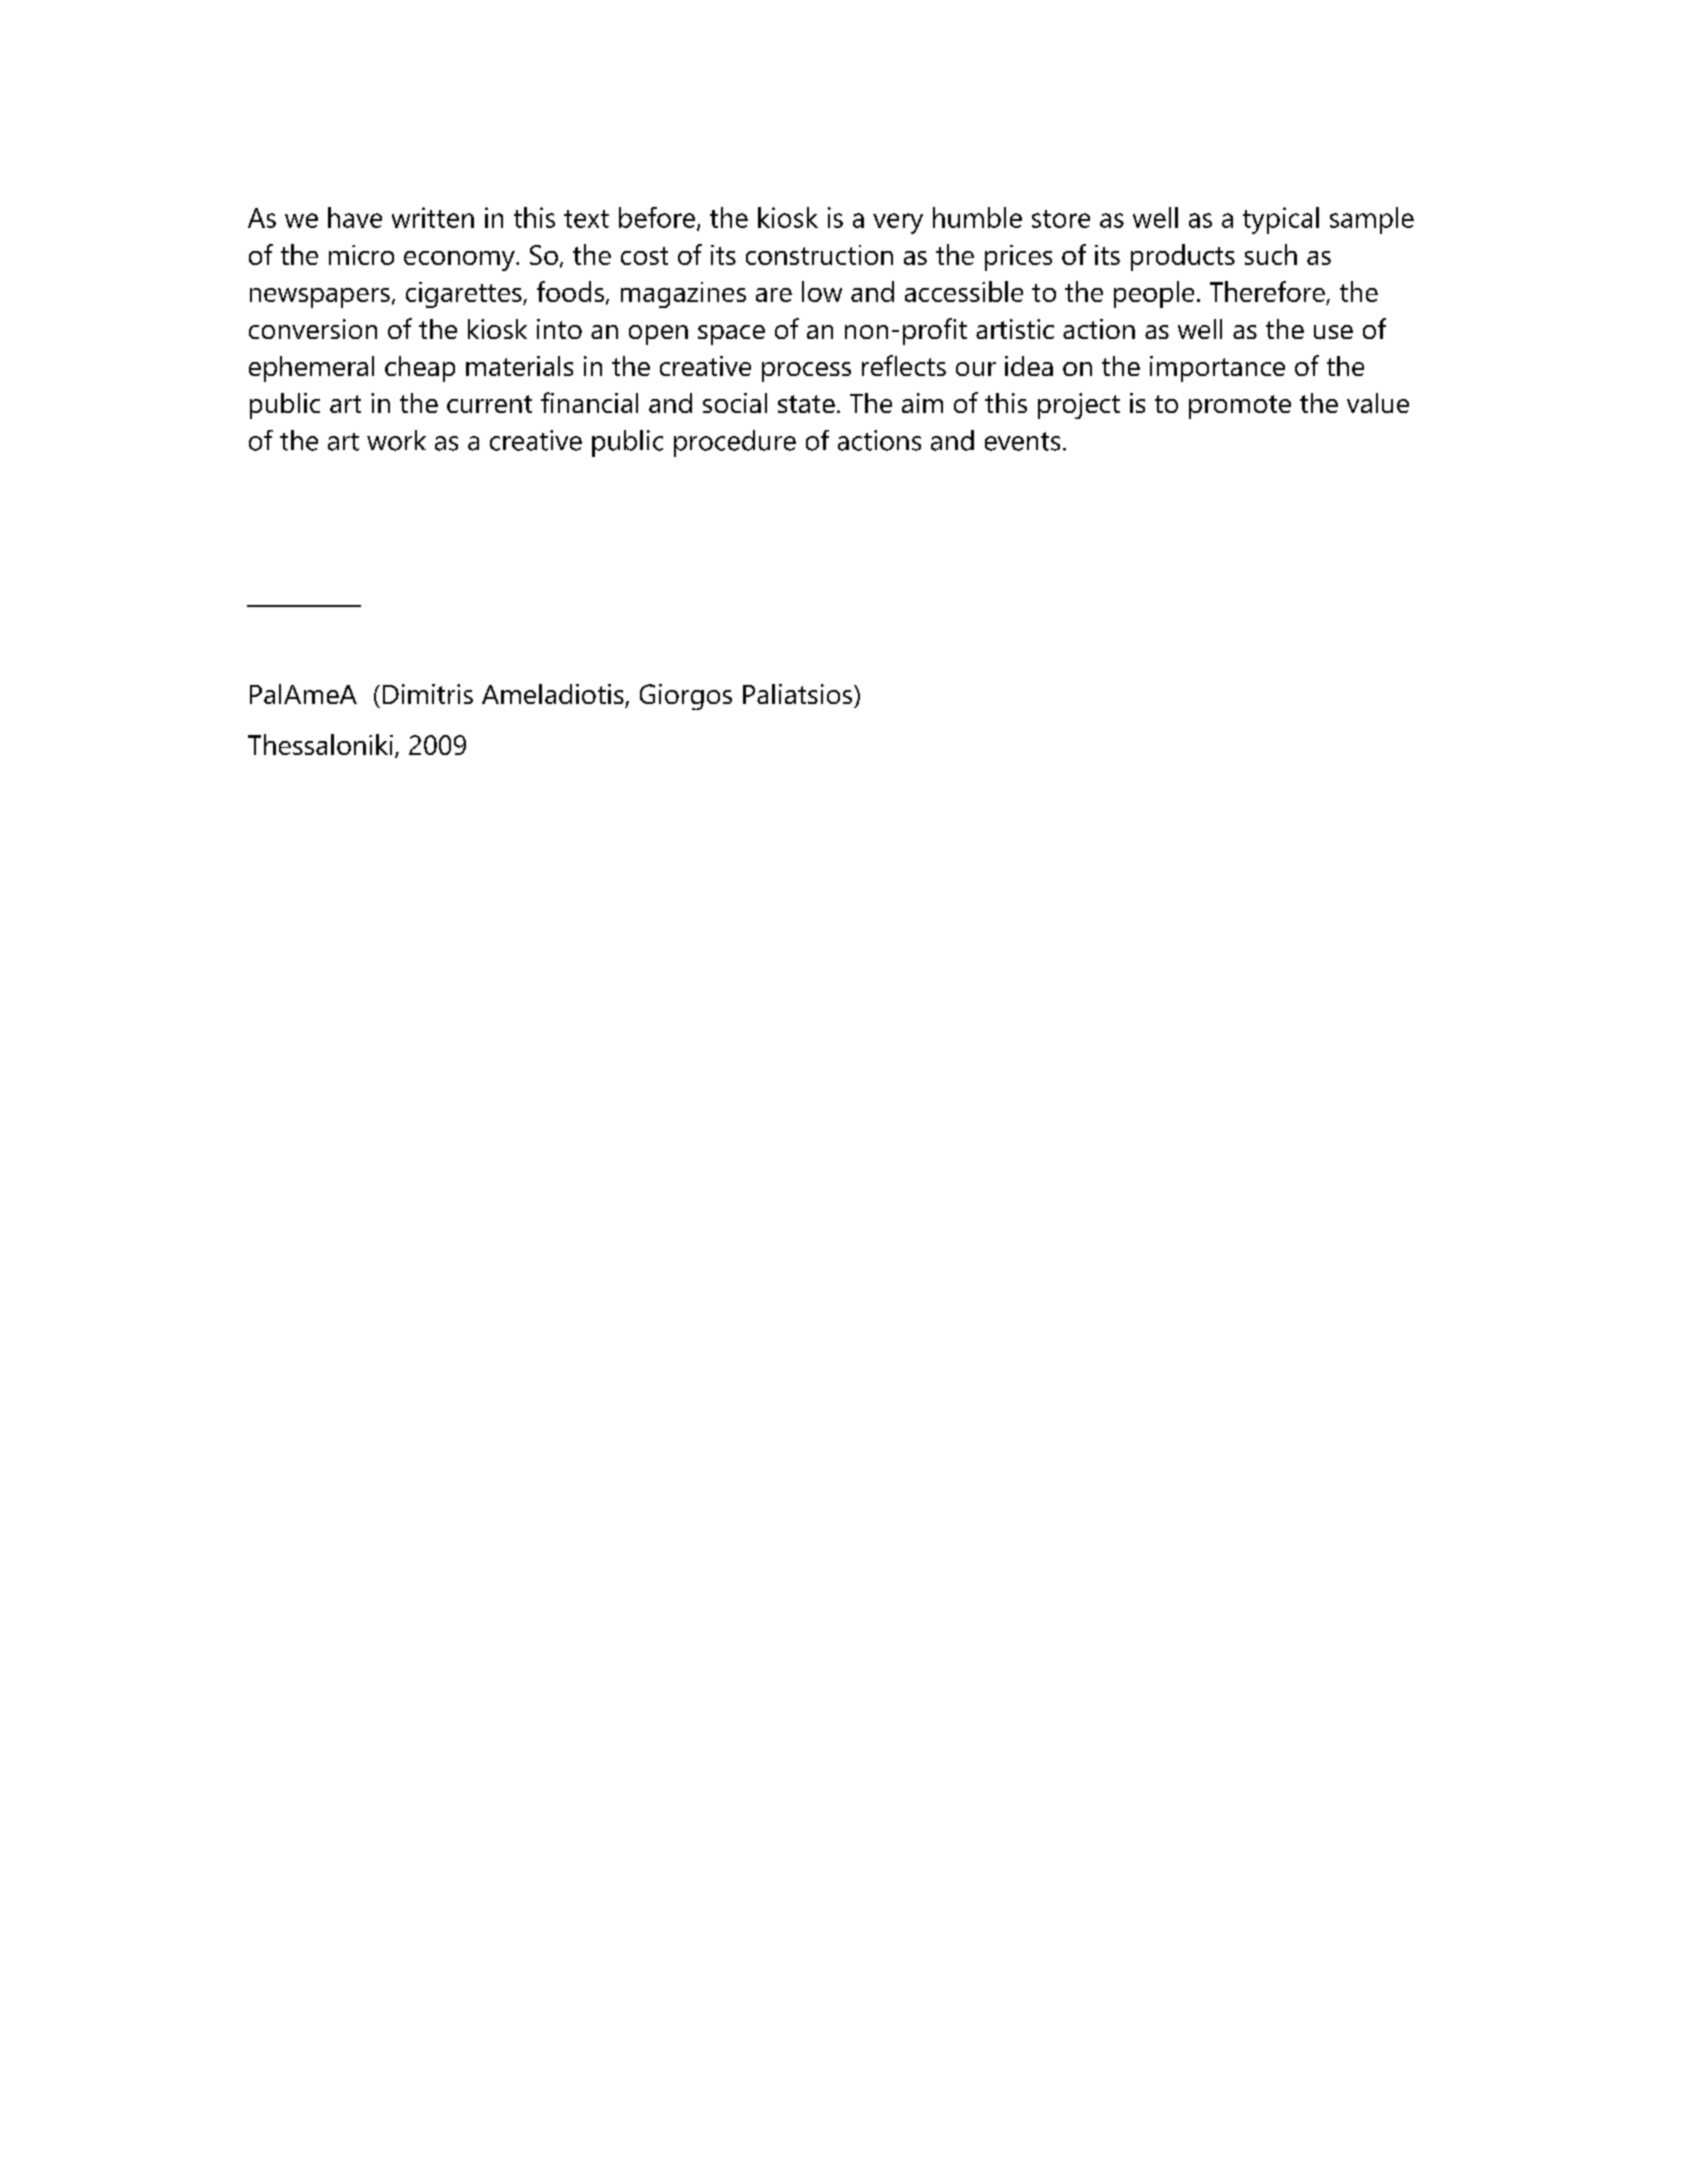 The height and width of the document is (2177, 1683). Describe the element at coordinates (1281, 220) in the document. I see `typical` at that location.
